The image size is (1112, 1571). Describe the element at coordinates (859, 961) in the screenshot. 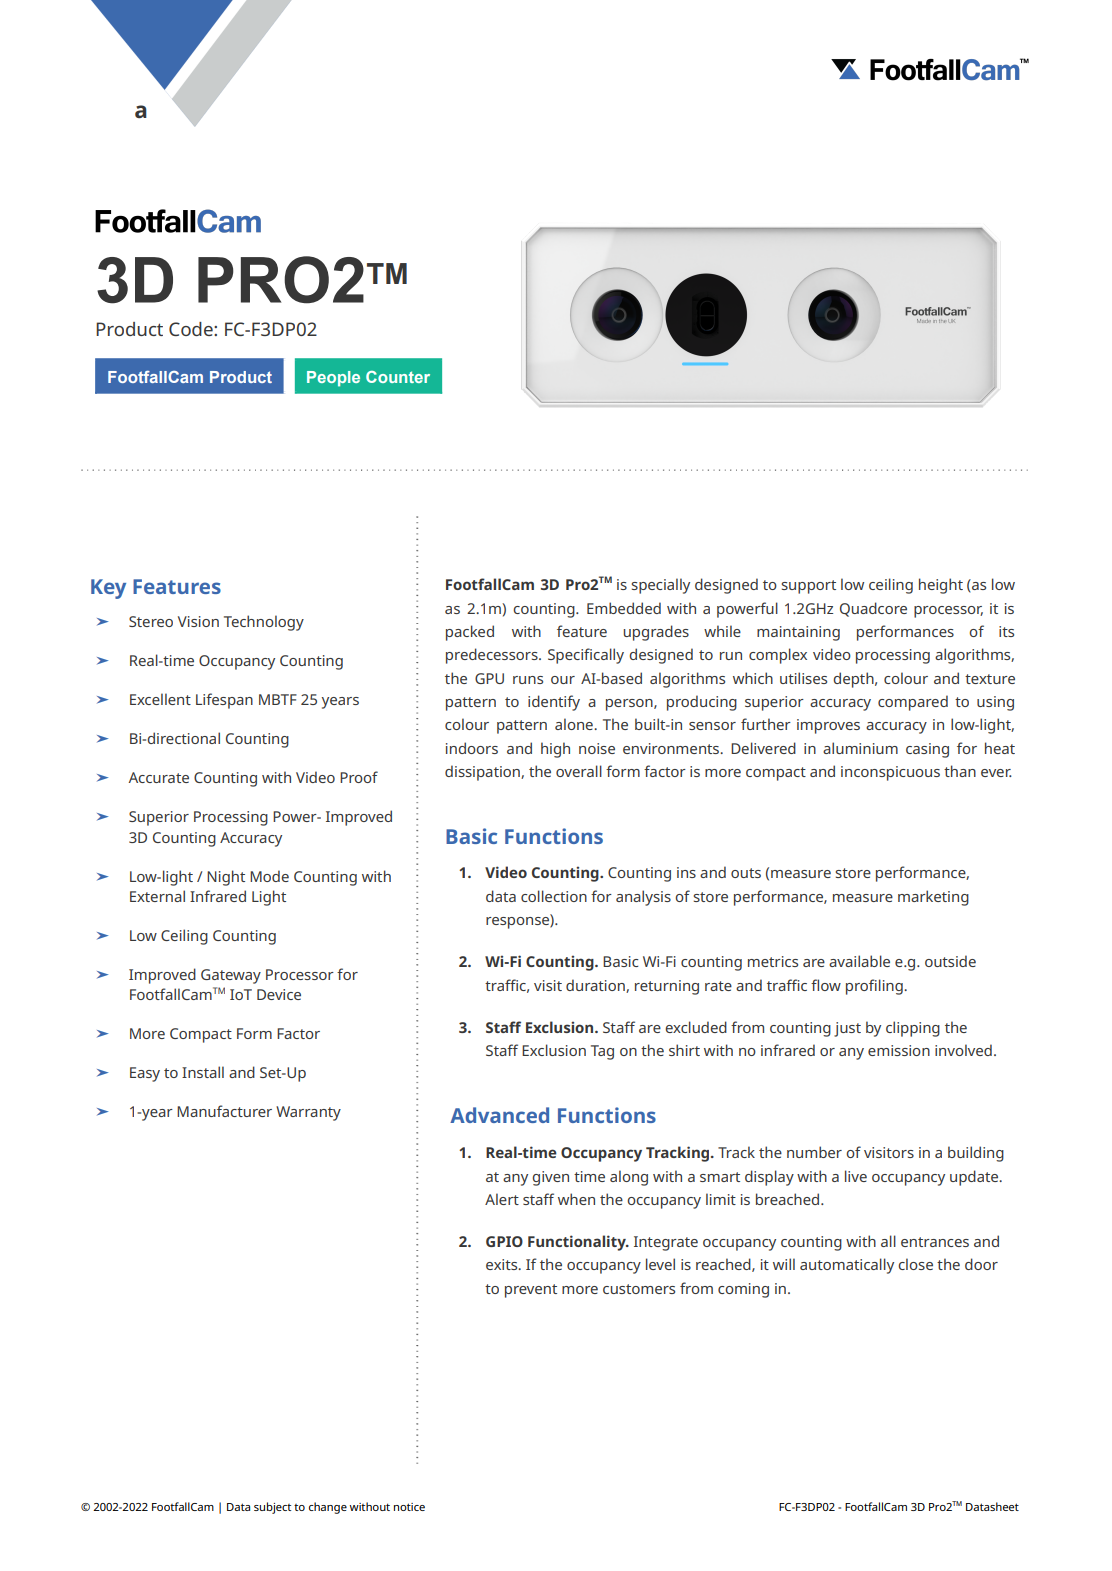

I see `available` at that location.
